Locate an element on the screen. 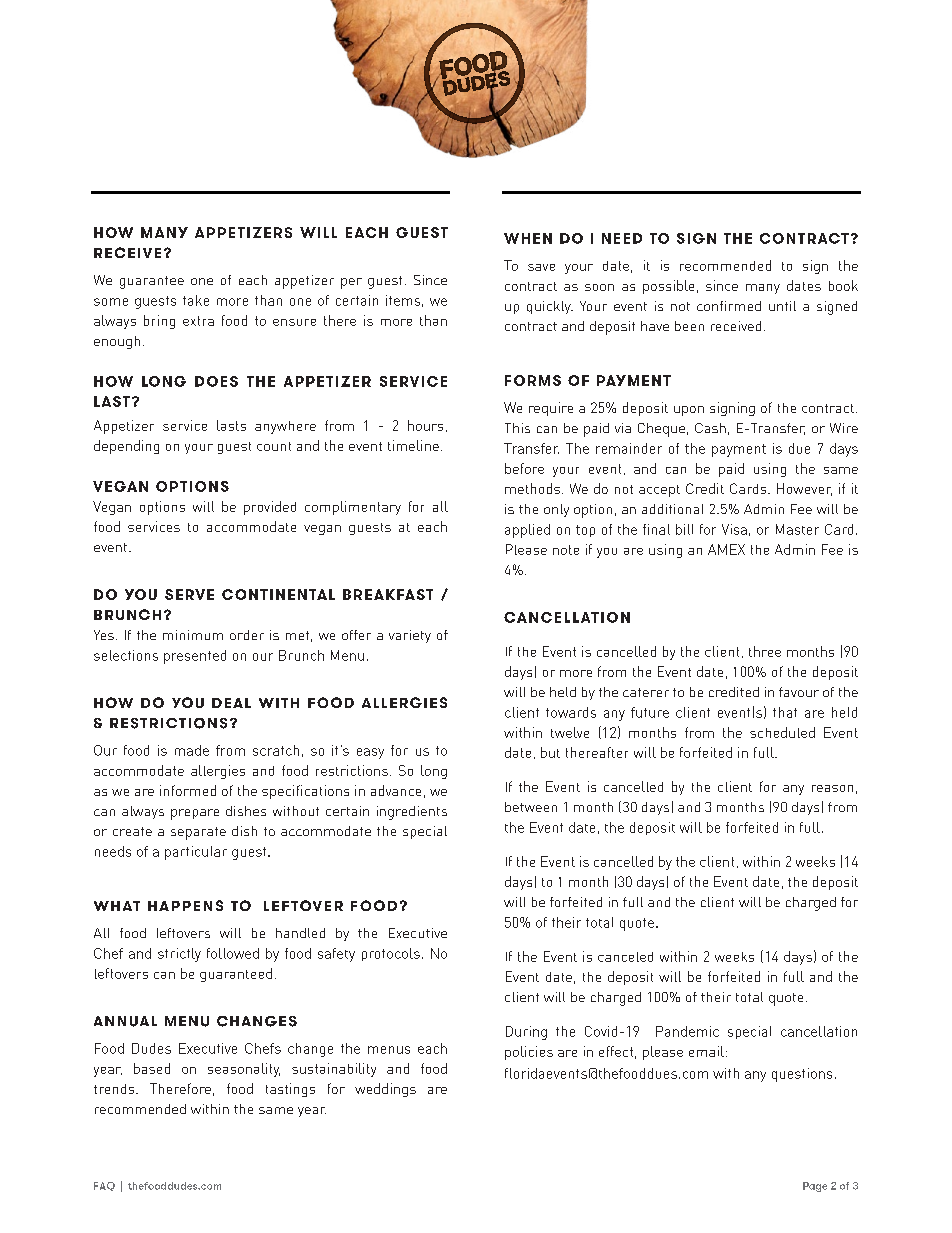 The height and width of the screenshot is (1233, 952). applied is located at coordinates (527, 531).
